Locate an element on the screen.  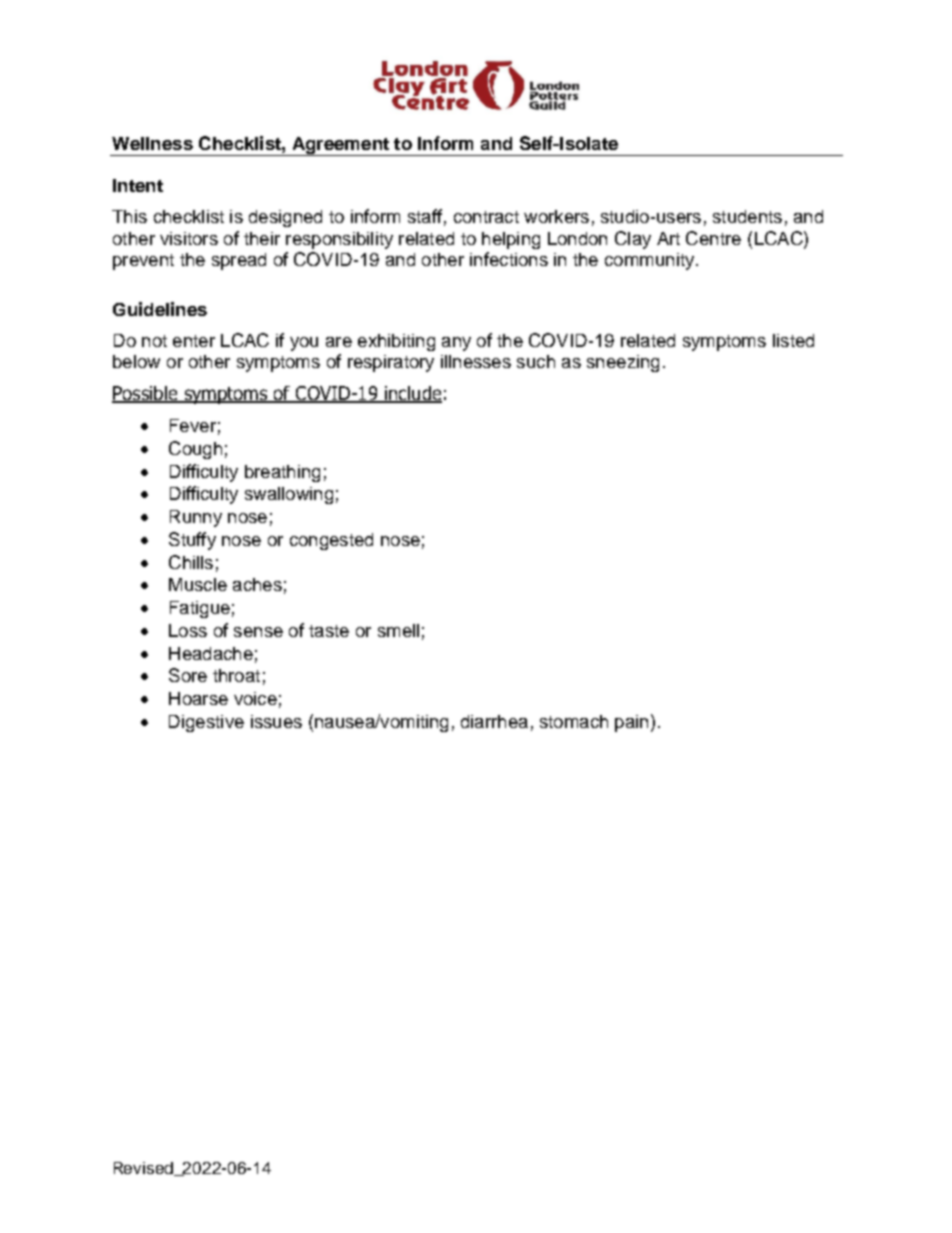
Wellness is located at coordinates (152, 143).
